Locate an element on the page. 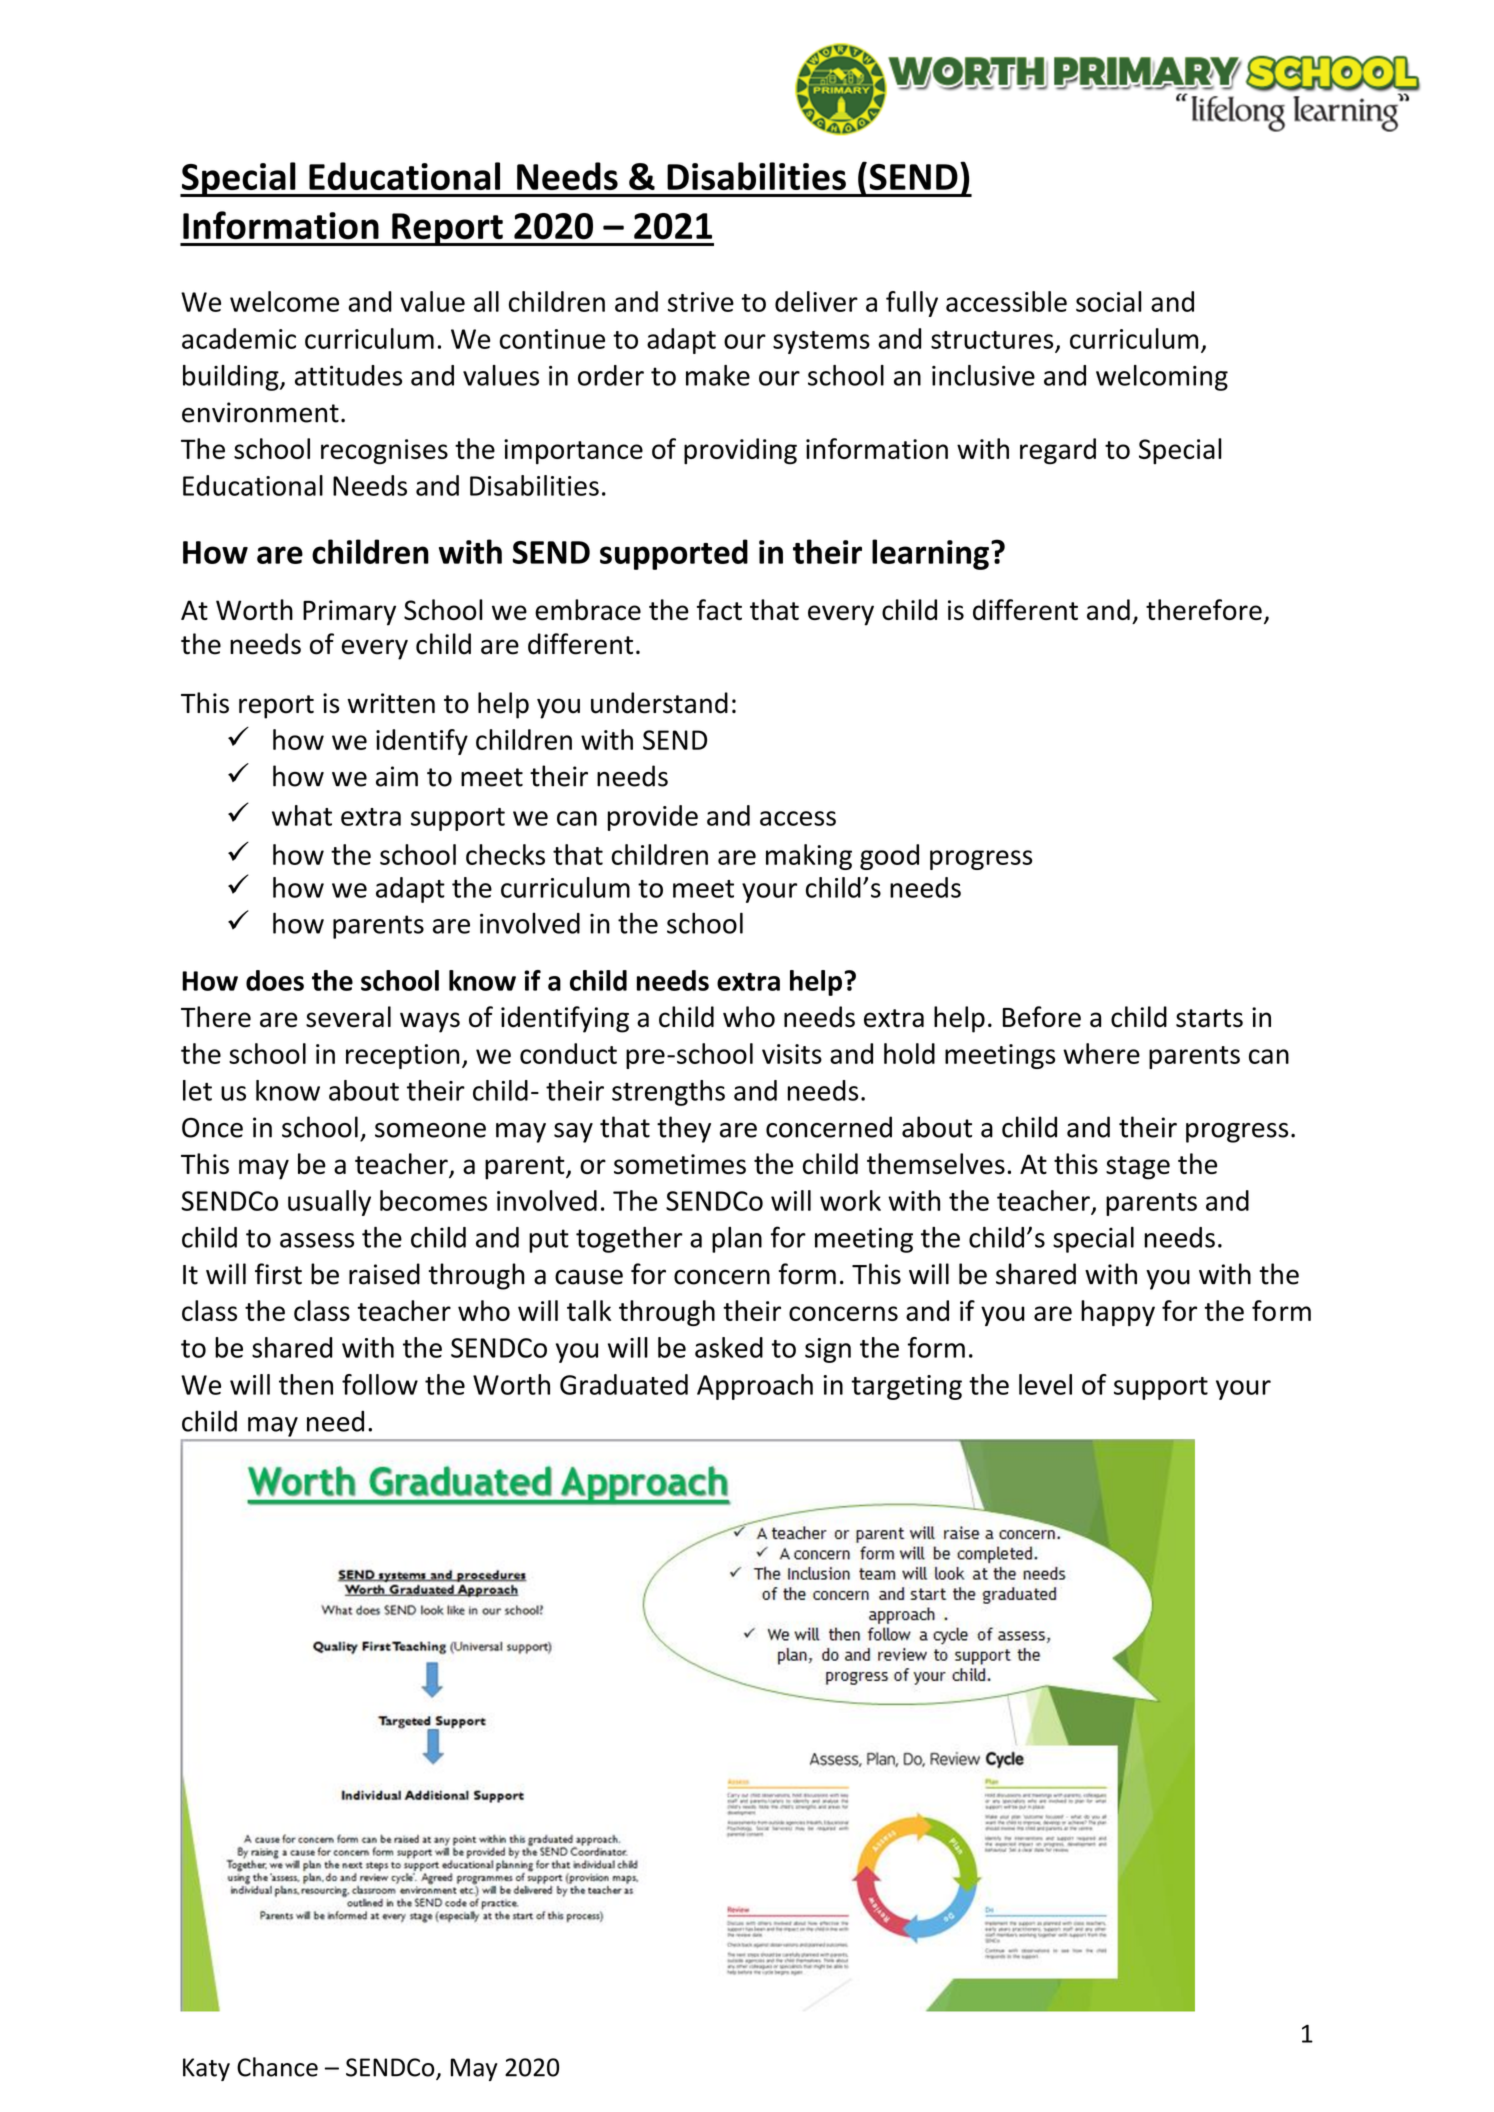 This image has width=1494, height=2112. Before is located at coordinates (1042, 1017).
